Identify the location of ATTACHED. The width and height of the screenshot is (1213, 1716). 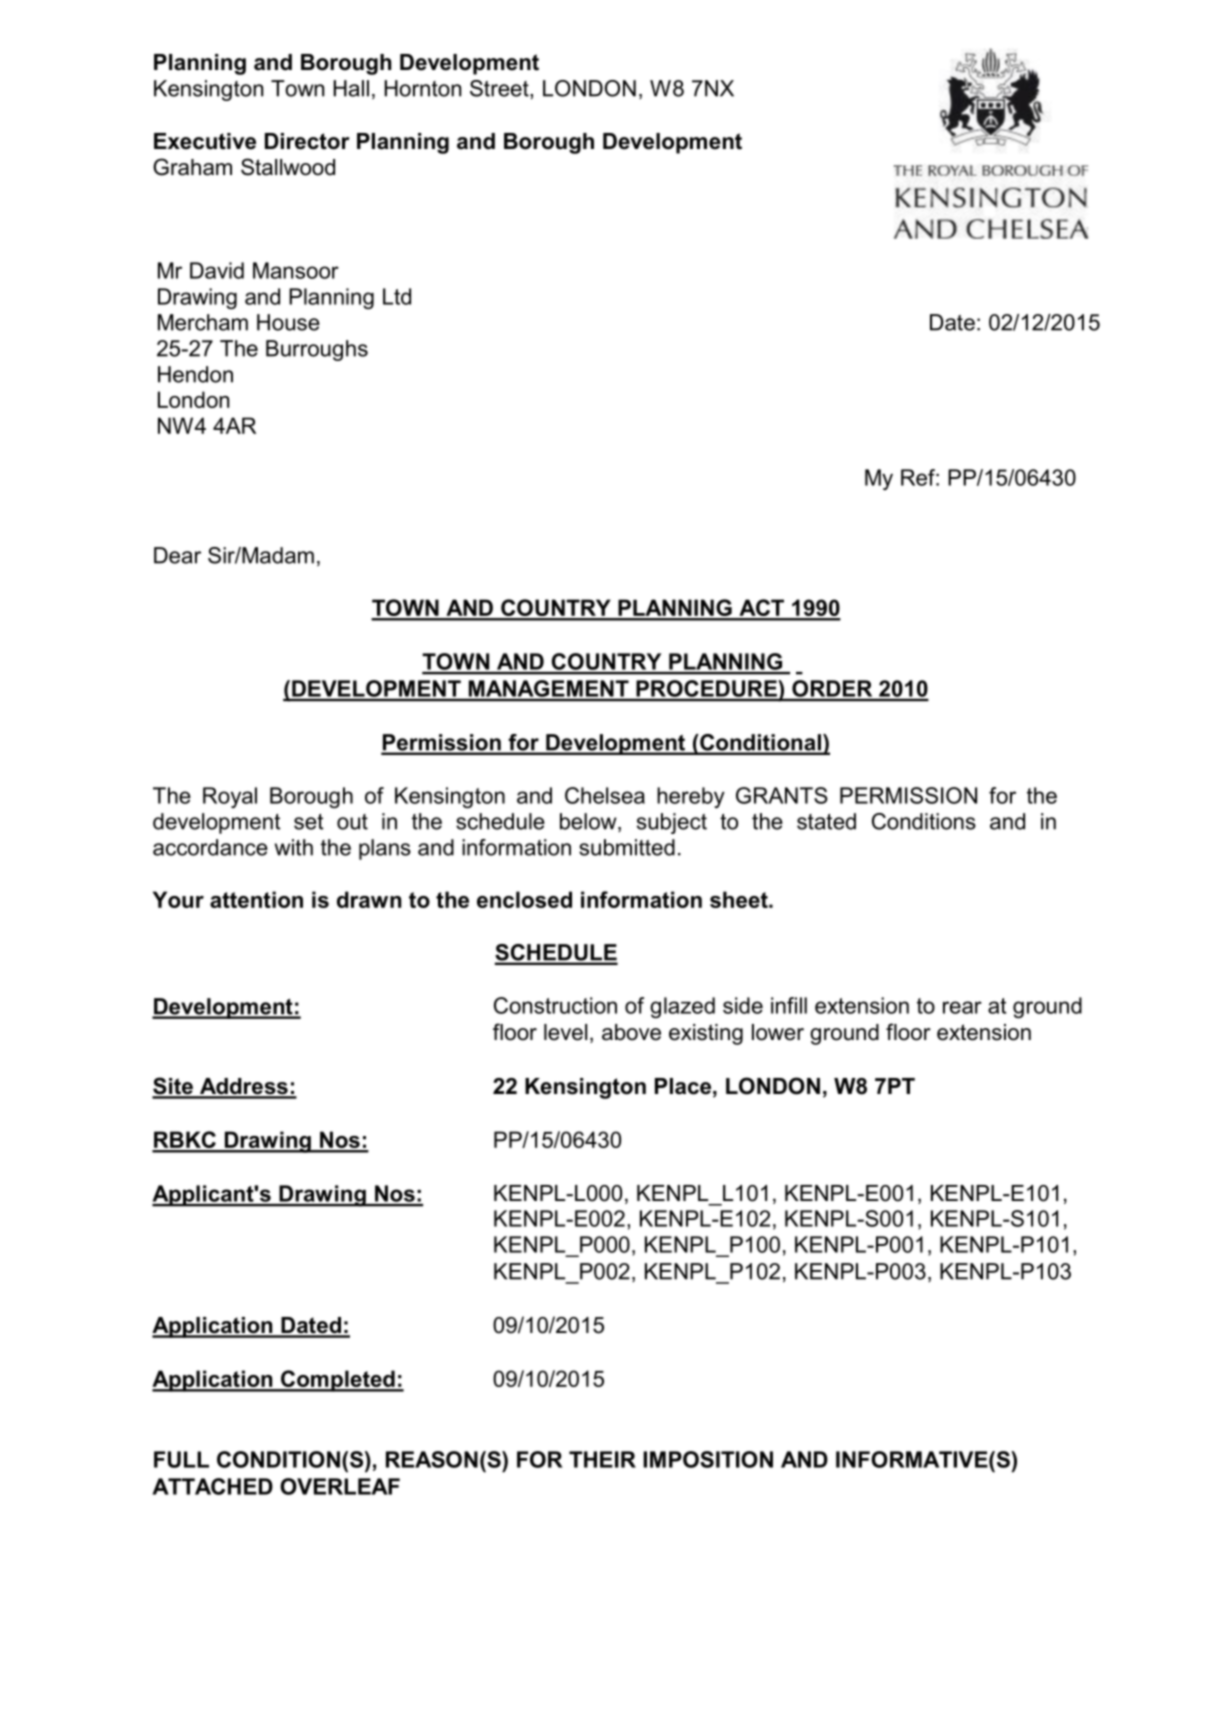
(212, 1486).
